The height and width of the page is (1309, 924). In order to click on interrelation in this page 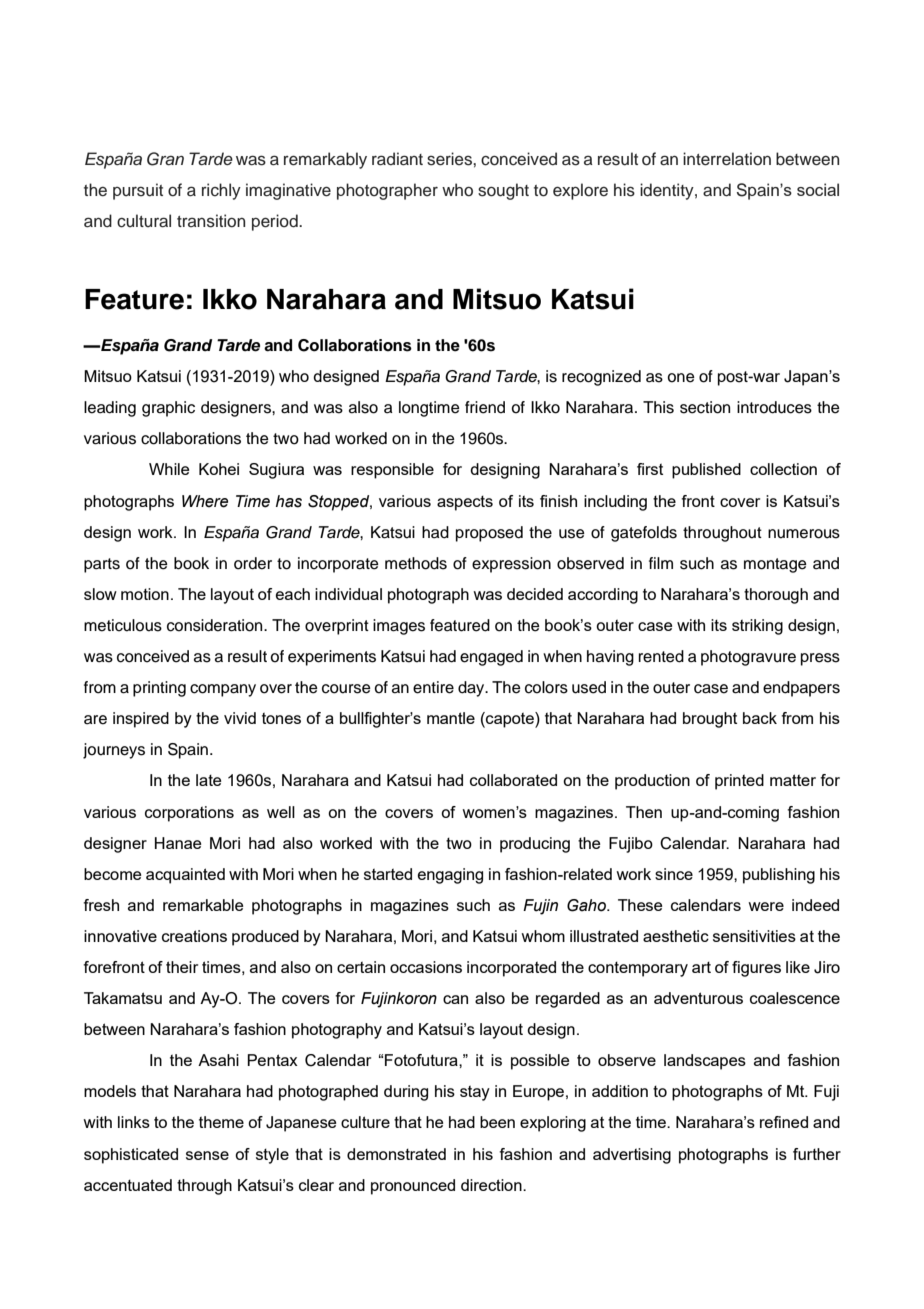, I will do `click(727, 159)`.
